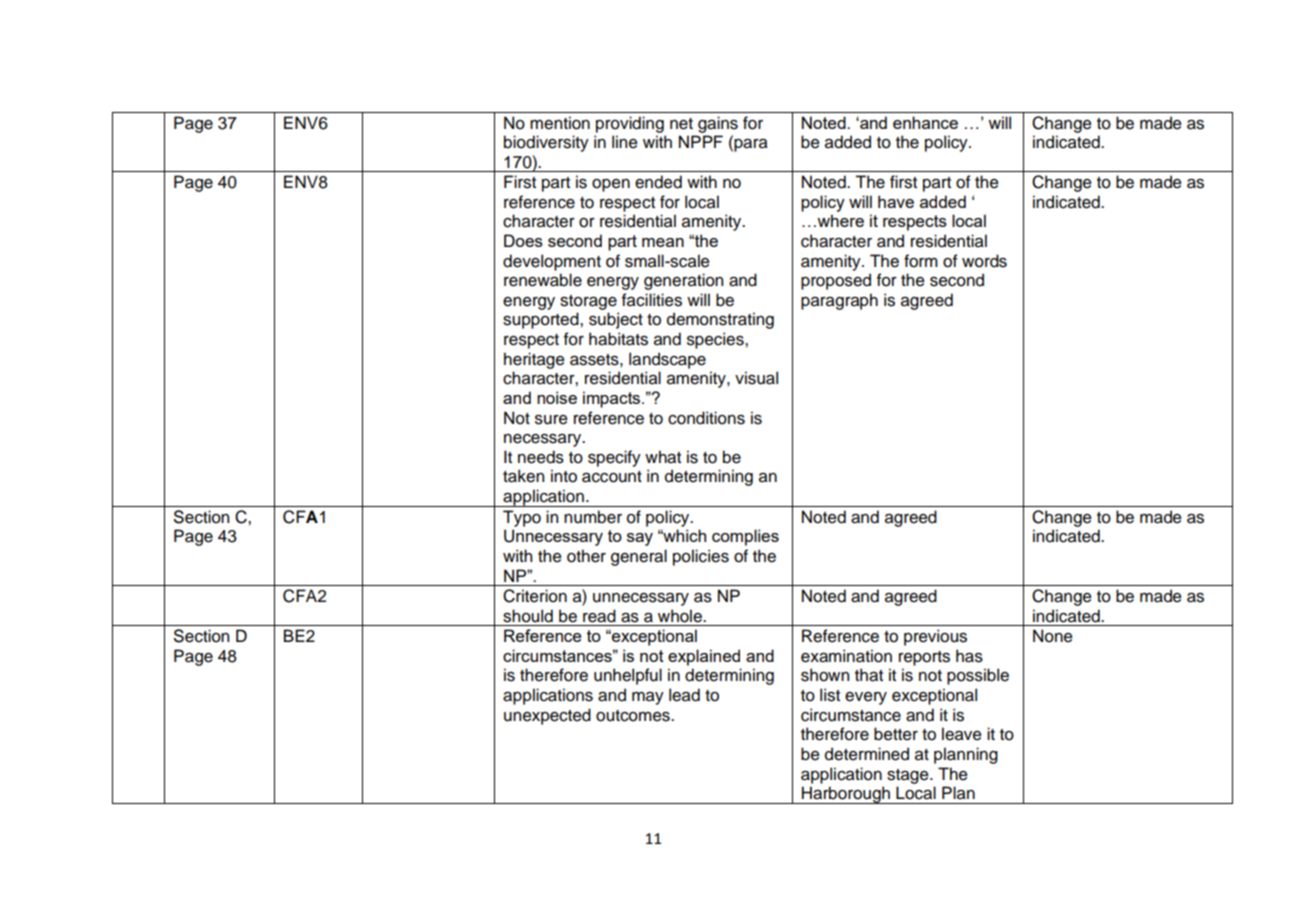 Image resolution: width=1307 pixels, height=924 pixels. I want to click on net, so click(681, 124).
